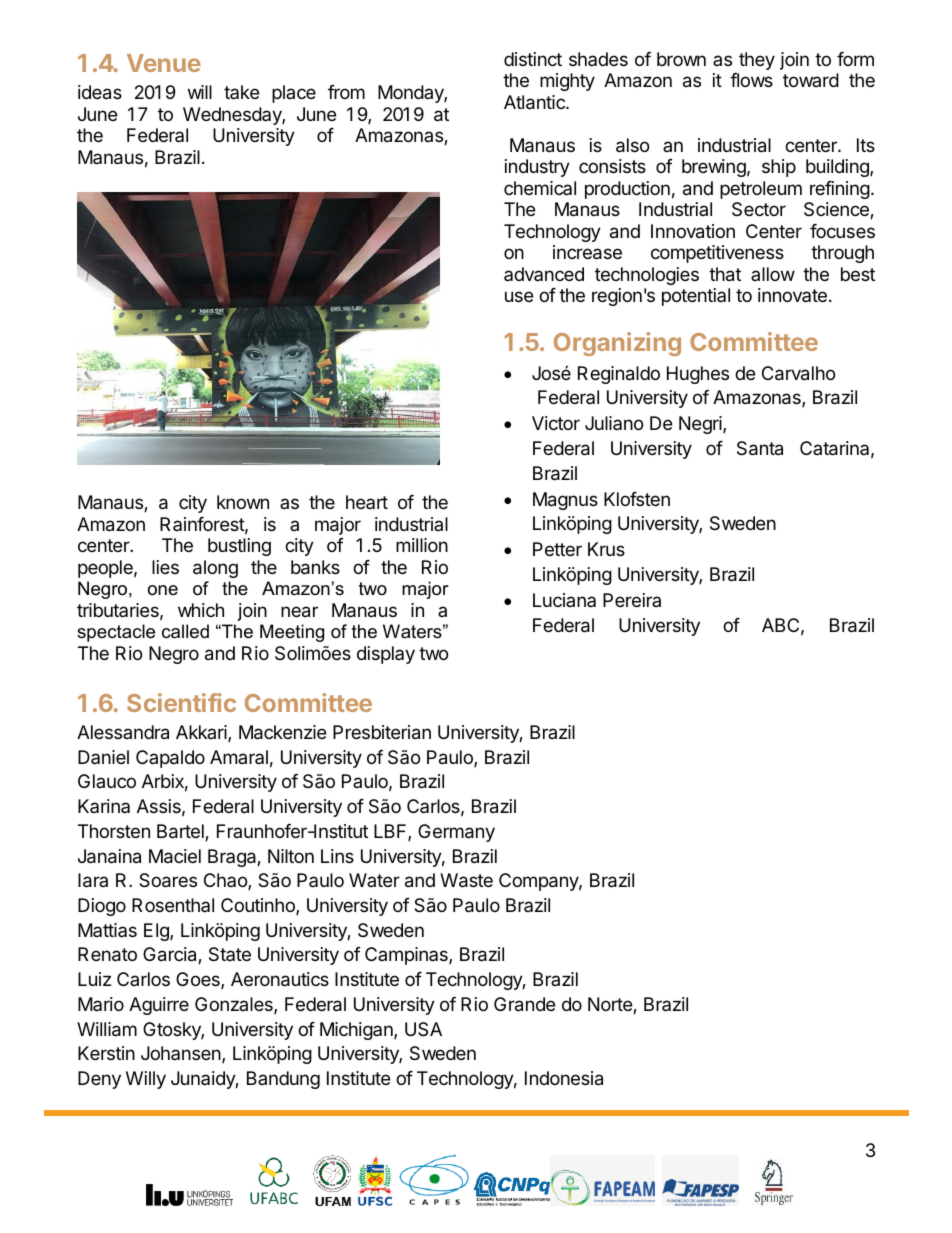 The image size is (952, 1233). I want to click on Pereira, so click(632, 600).
